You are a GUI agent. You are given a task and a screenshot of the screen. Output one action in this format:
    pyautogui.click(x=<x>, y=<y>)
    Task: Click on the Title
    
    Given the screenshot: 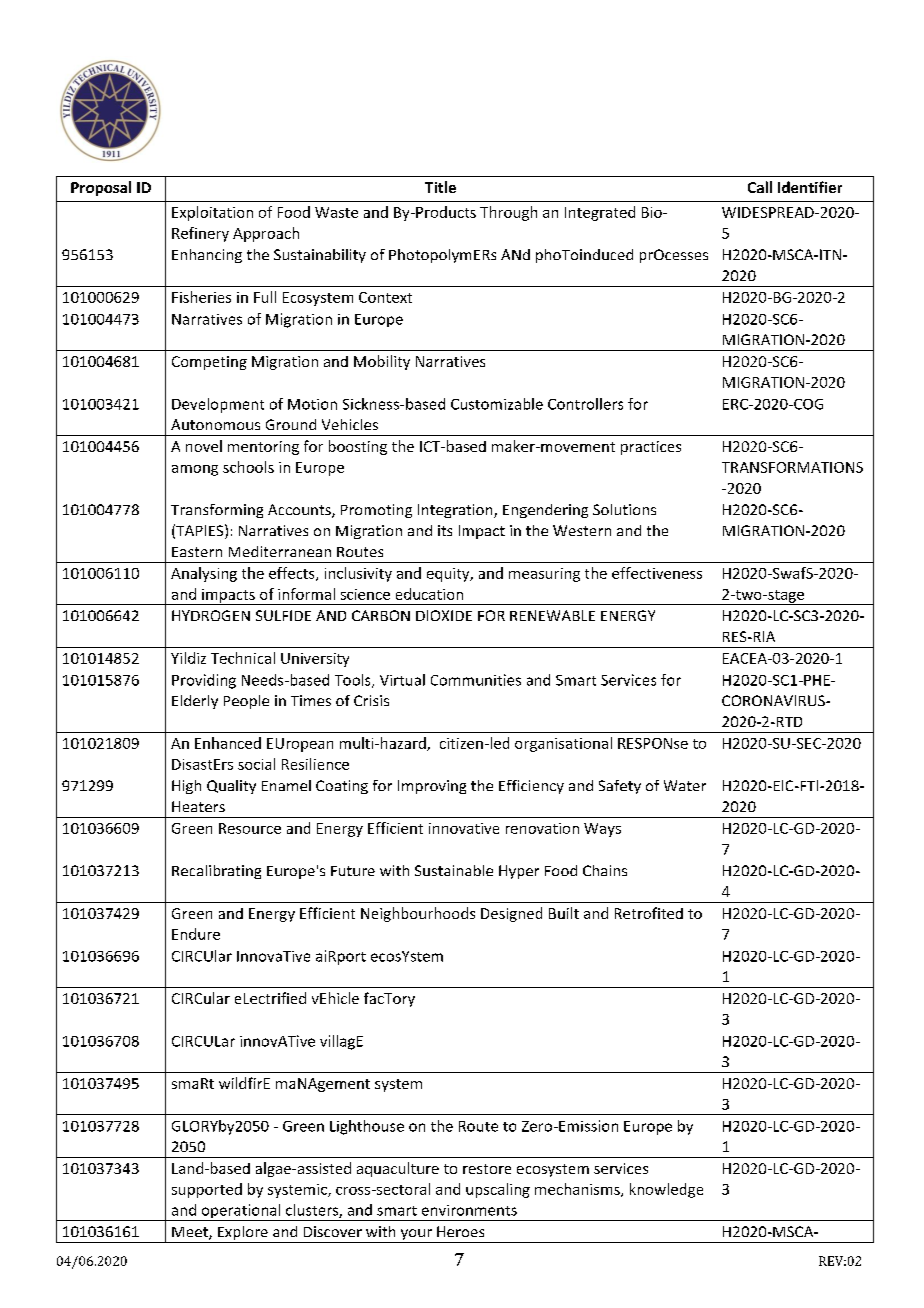 What is the action you would take?
    pyautogui.click(x=440, y=187)
